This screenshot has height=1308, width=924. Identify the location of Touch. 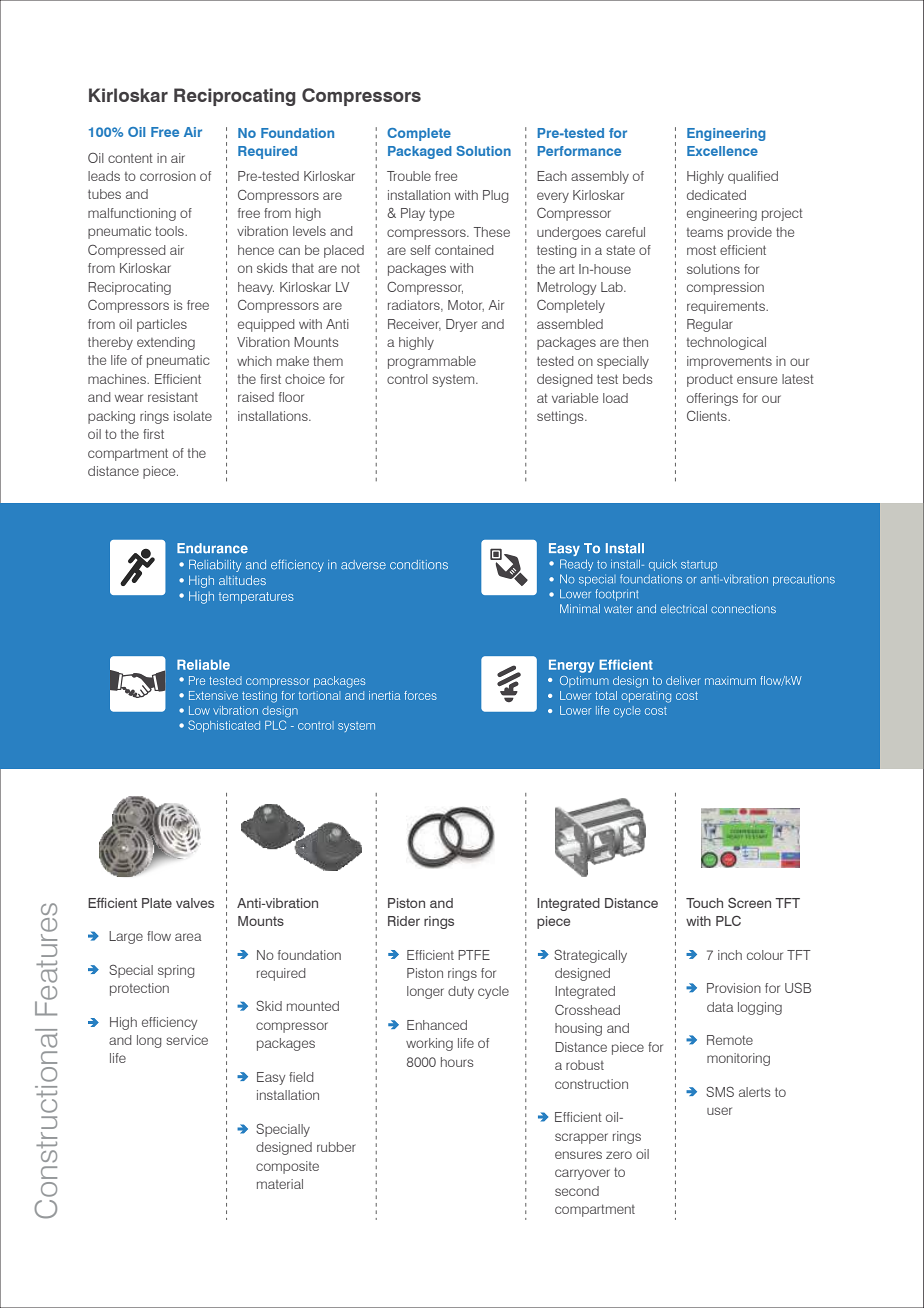
(704, 903).
